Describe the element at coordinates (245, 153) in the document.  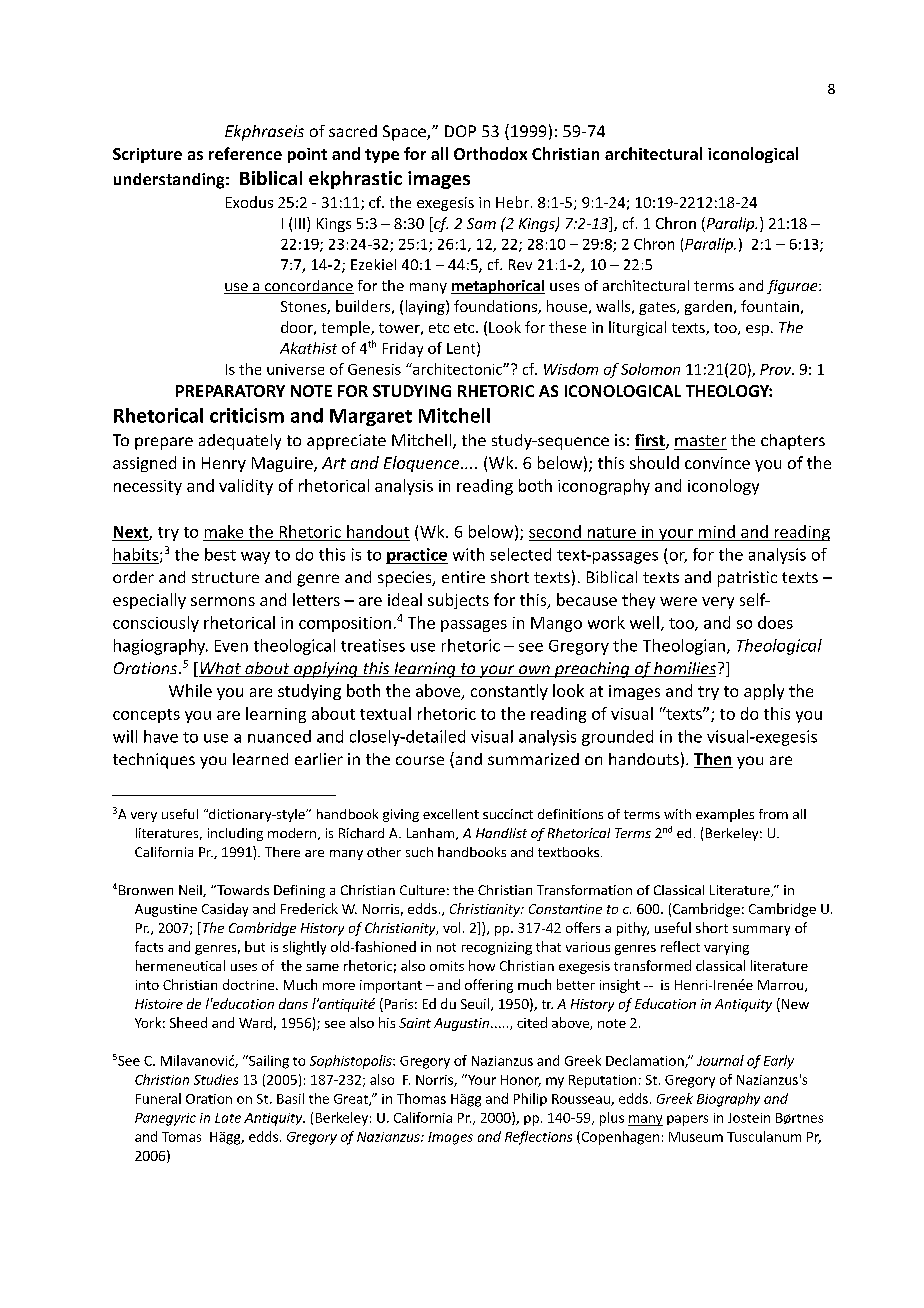
I see `reference` at that location.
